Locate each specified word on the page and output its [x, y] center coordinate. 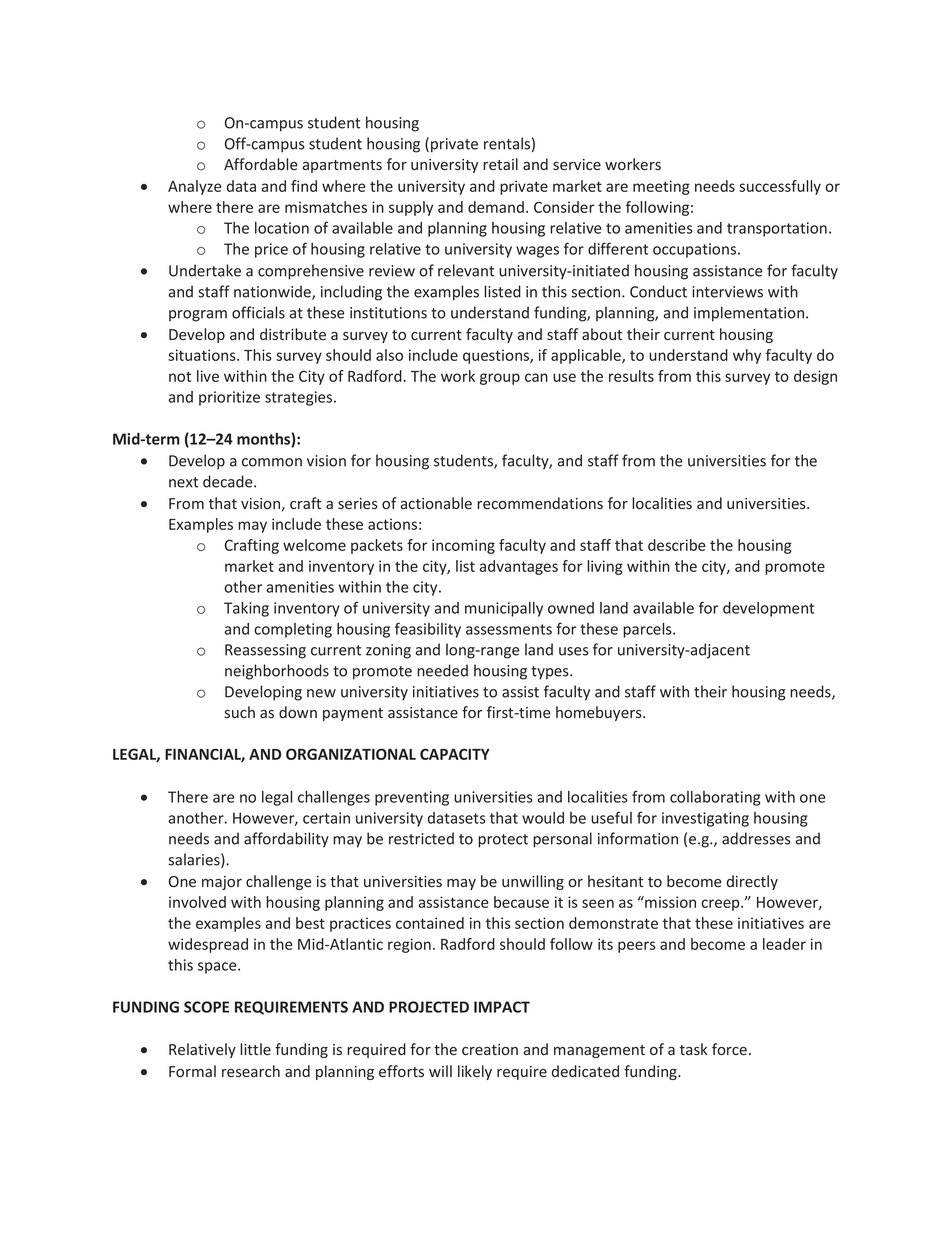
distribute [293, 334]
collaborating [715, 798]
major [222, 883]
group [500, 379]
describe [676, 545]
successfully [780, 187]
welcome [314, 545]
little [255, 1049]
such [239, 712]
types [551, 673]
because [521, 902]
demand [496, 207]
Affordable [261, 164]
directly [752, 882]
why [747, 356]
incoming [463, 546]
